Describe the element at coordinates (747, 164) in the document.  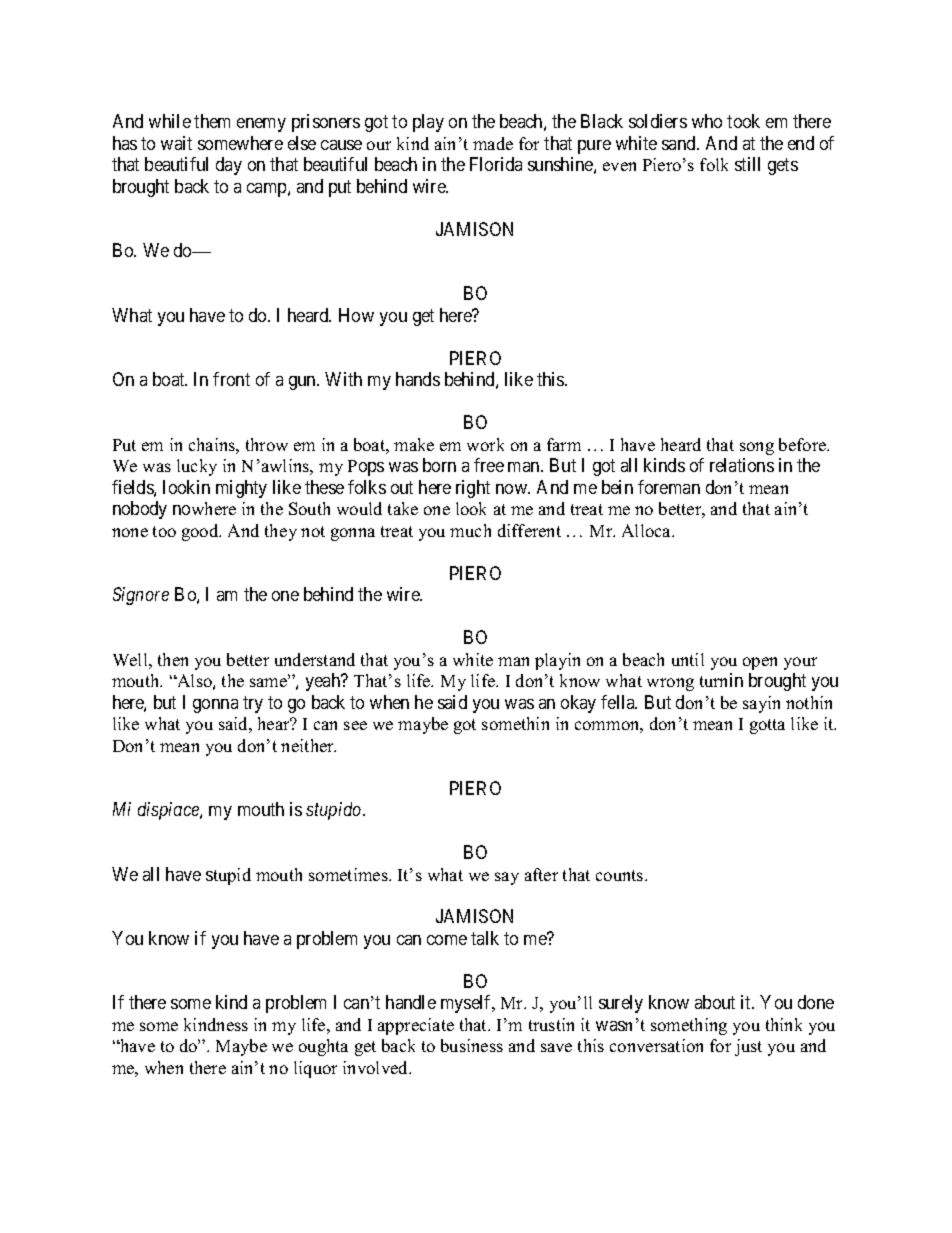
I see `still` at that location.
